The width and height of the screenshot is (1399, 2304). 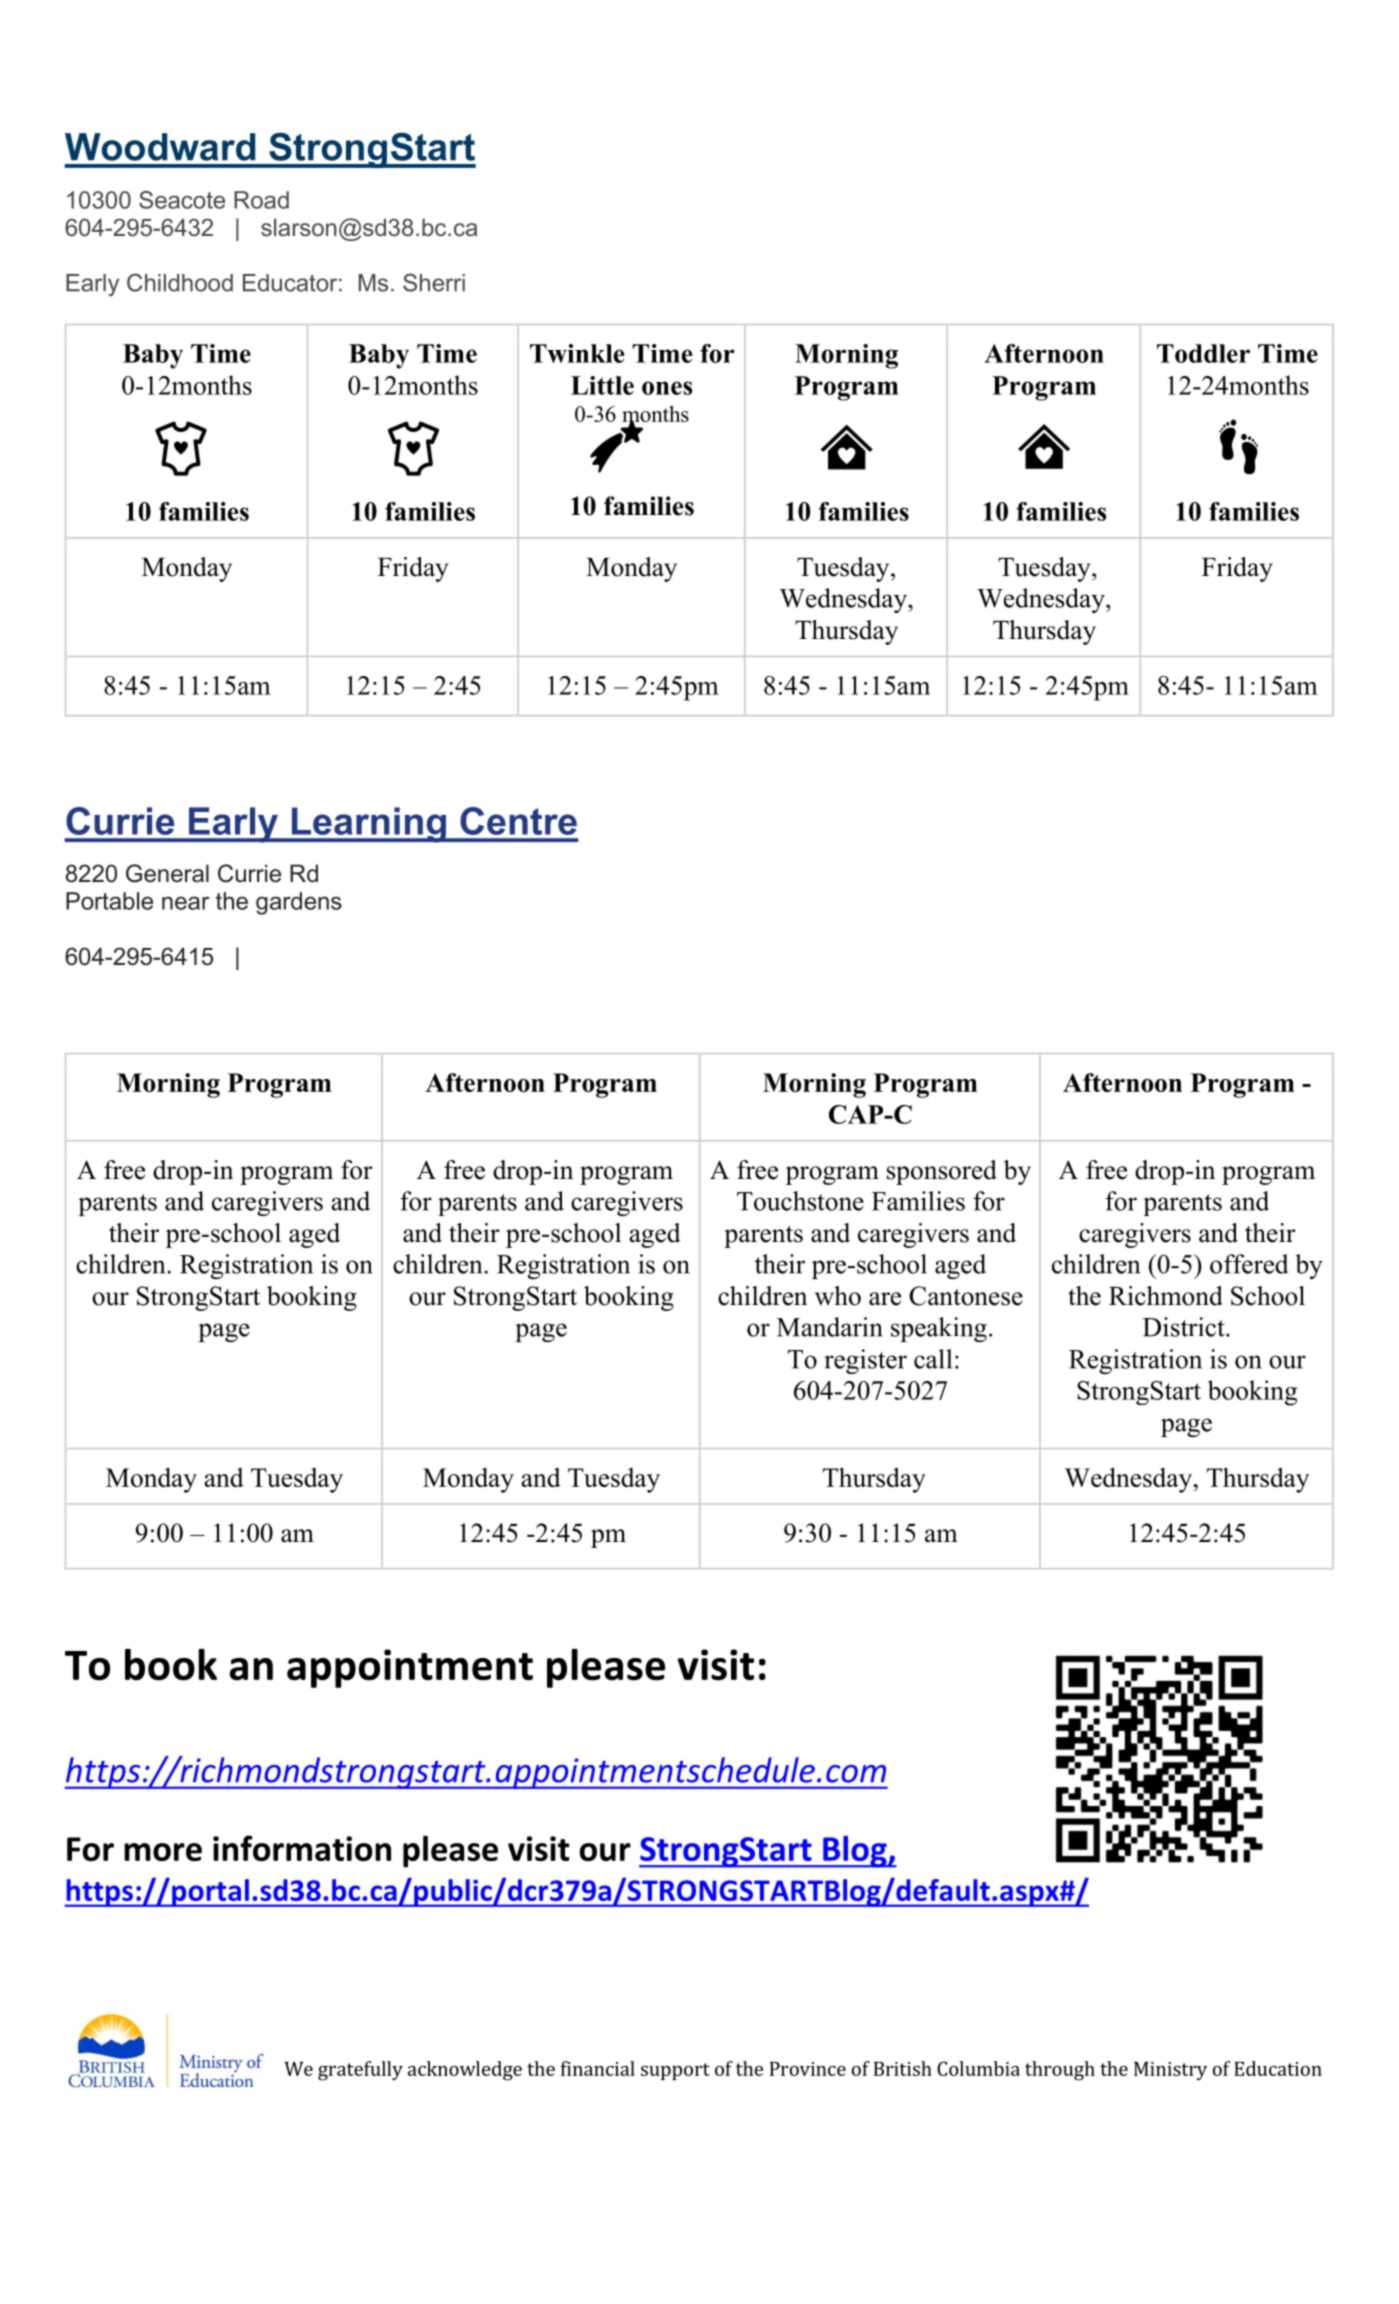 What do you see at coordinates (261, 200) in the screenshot?
I see `Road` at bounding box center [261, 200].
